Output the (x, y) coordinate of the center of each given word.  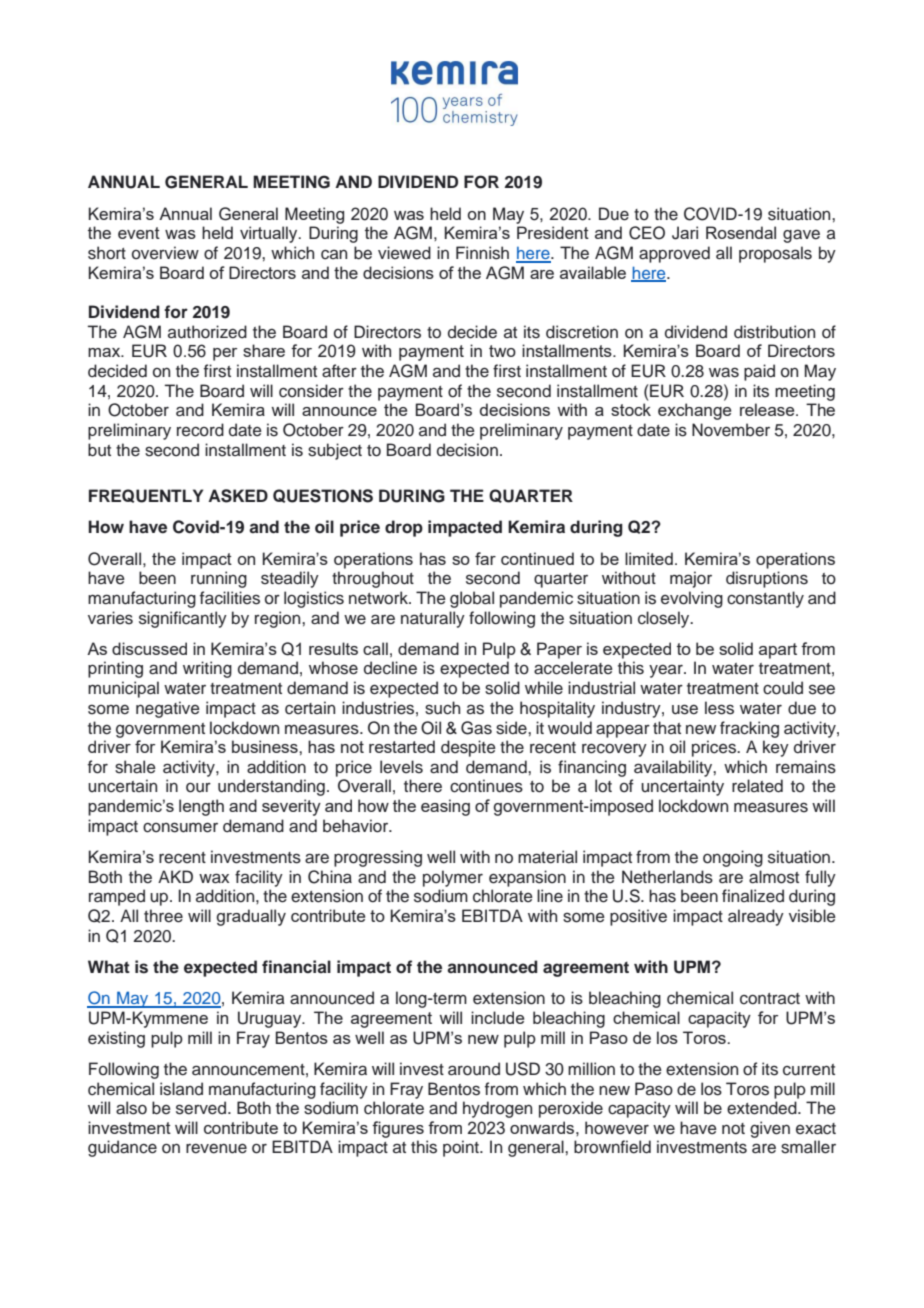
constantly (765, 599)
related (757, 786)
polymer (453, 878)
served (202, 1108)
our (198, 788)
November (731, 430)
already (756, 917)
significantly (183, 619)
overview (165, 253)
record (200, 430)
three (163, 916)
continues (486, 786)
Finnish (482, 253)
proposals (775, 254)
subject (335, 451)
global (472, 599)
